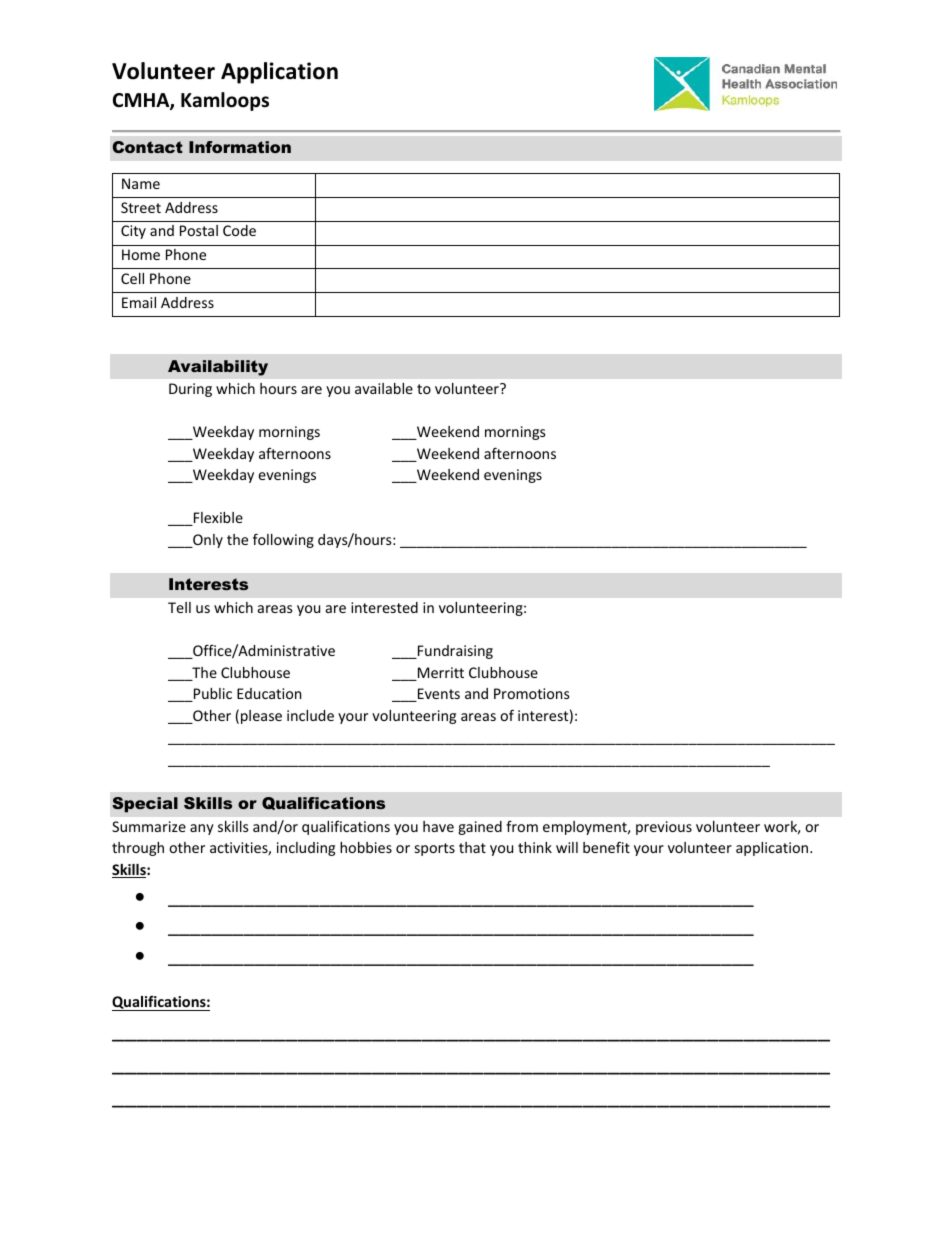 Image resolution: width=952 pixels, height=1233 pixels. Describe the element at coordinates (283, 540) in the screenshot. I see `following` at that location.
